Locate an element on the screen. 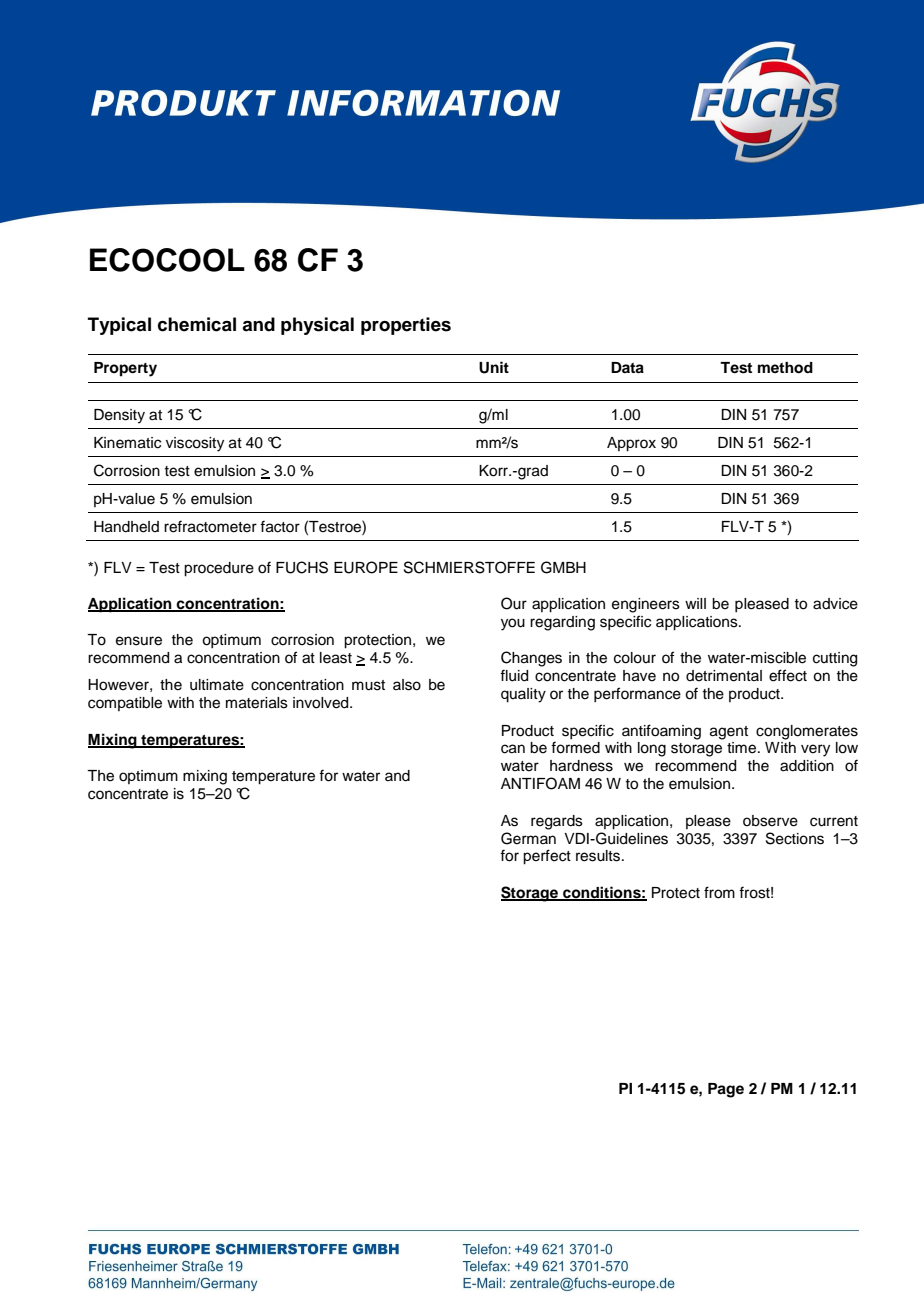 This screenshot has height=1308, width=924. you is located at coordinates (513, 624).
